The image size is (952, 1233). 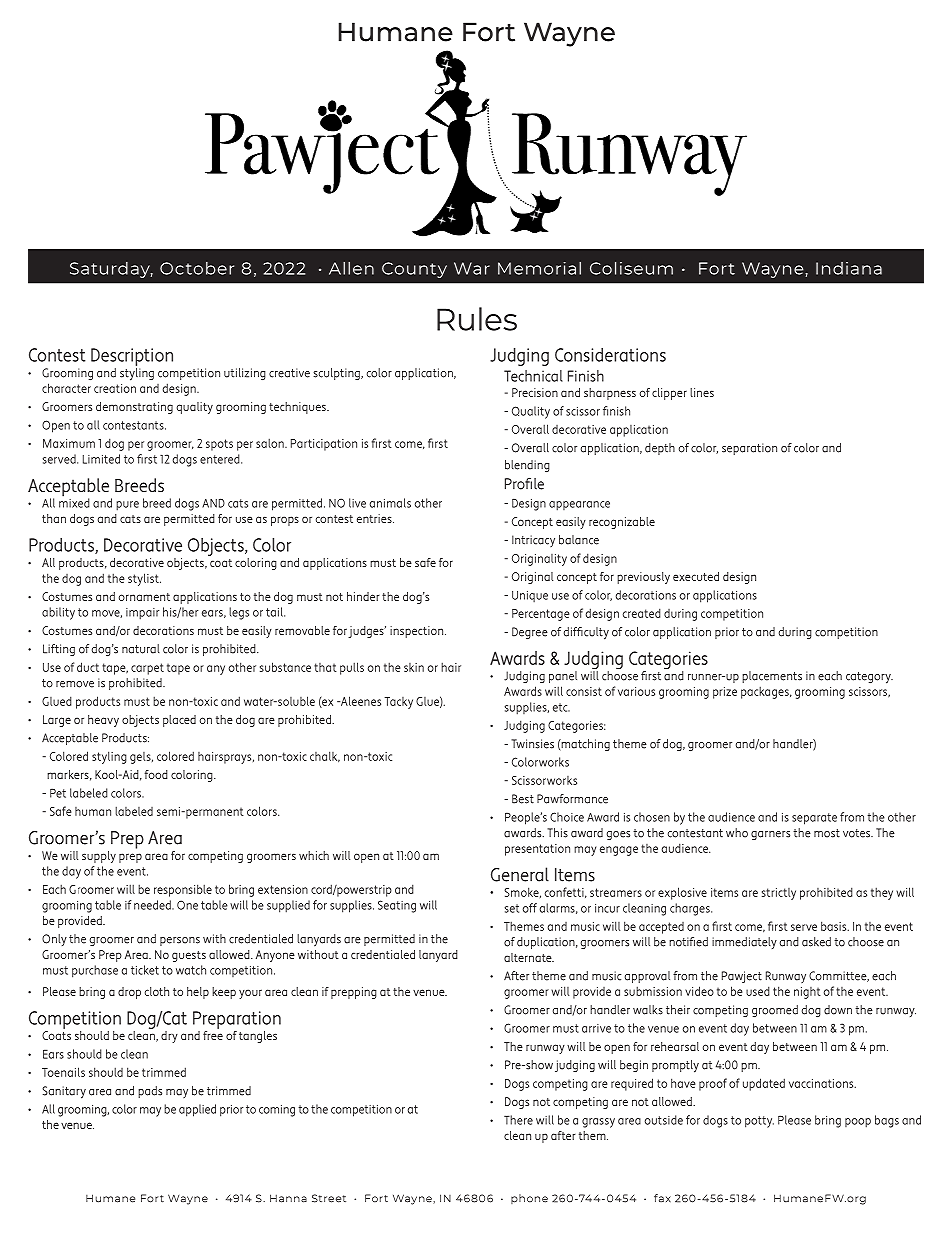 What do you see at coordinates (197, 1110) in the page?
I see `applied` at bounding box center [197, 1110].
